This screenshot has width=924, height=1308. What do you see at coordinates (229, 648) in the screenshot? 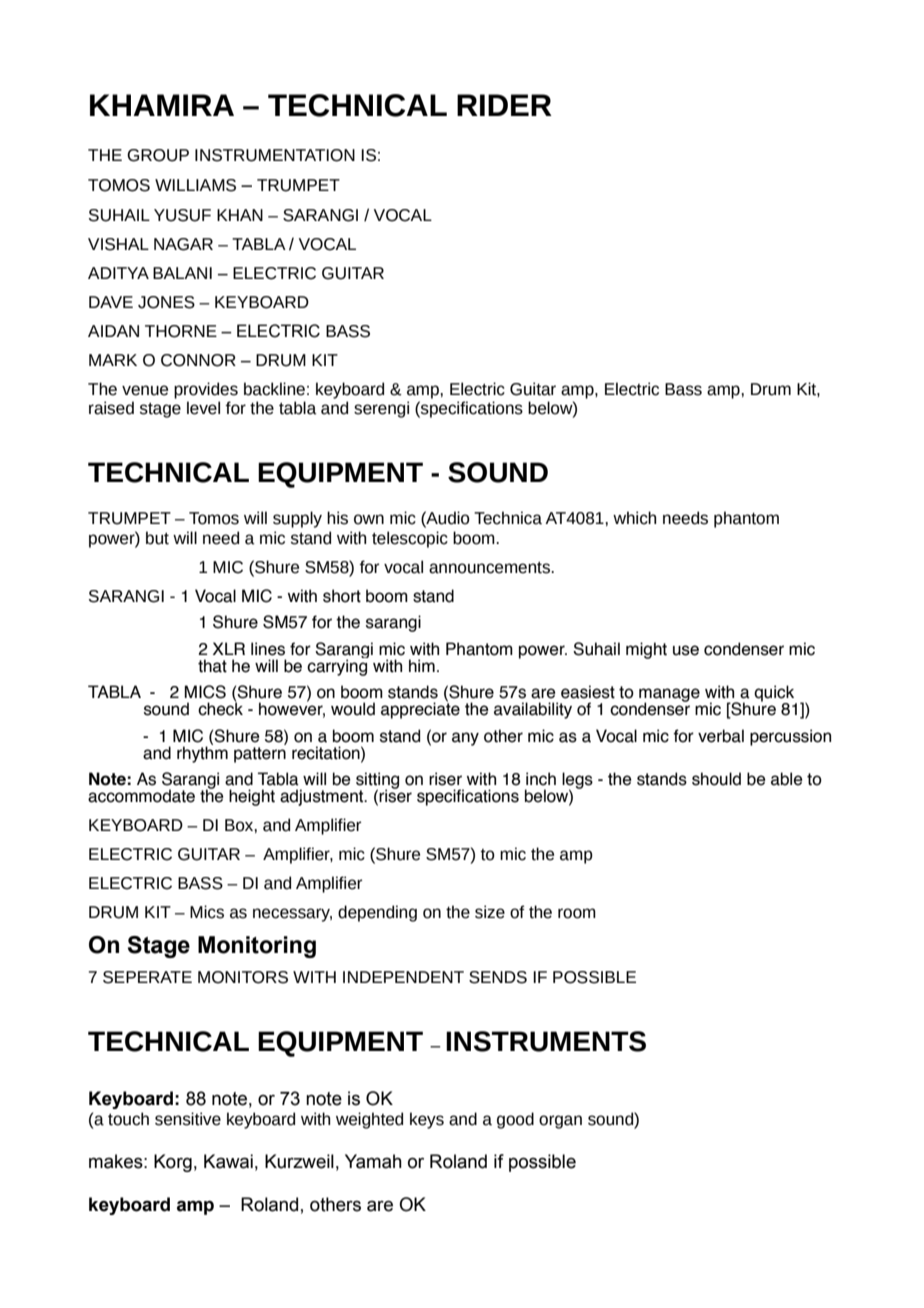
I see `XLR` at bounding box center [229, 648].
